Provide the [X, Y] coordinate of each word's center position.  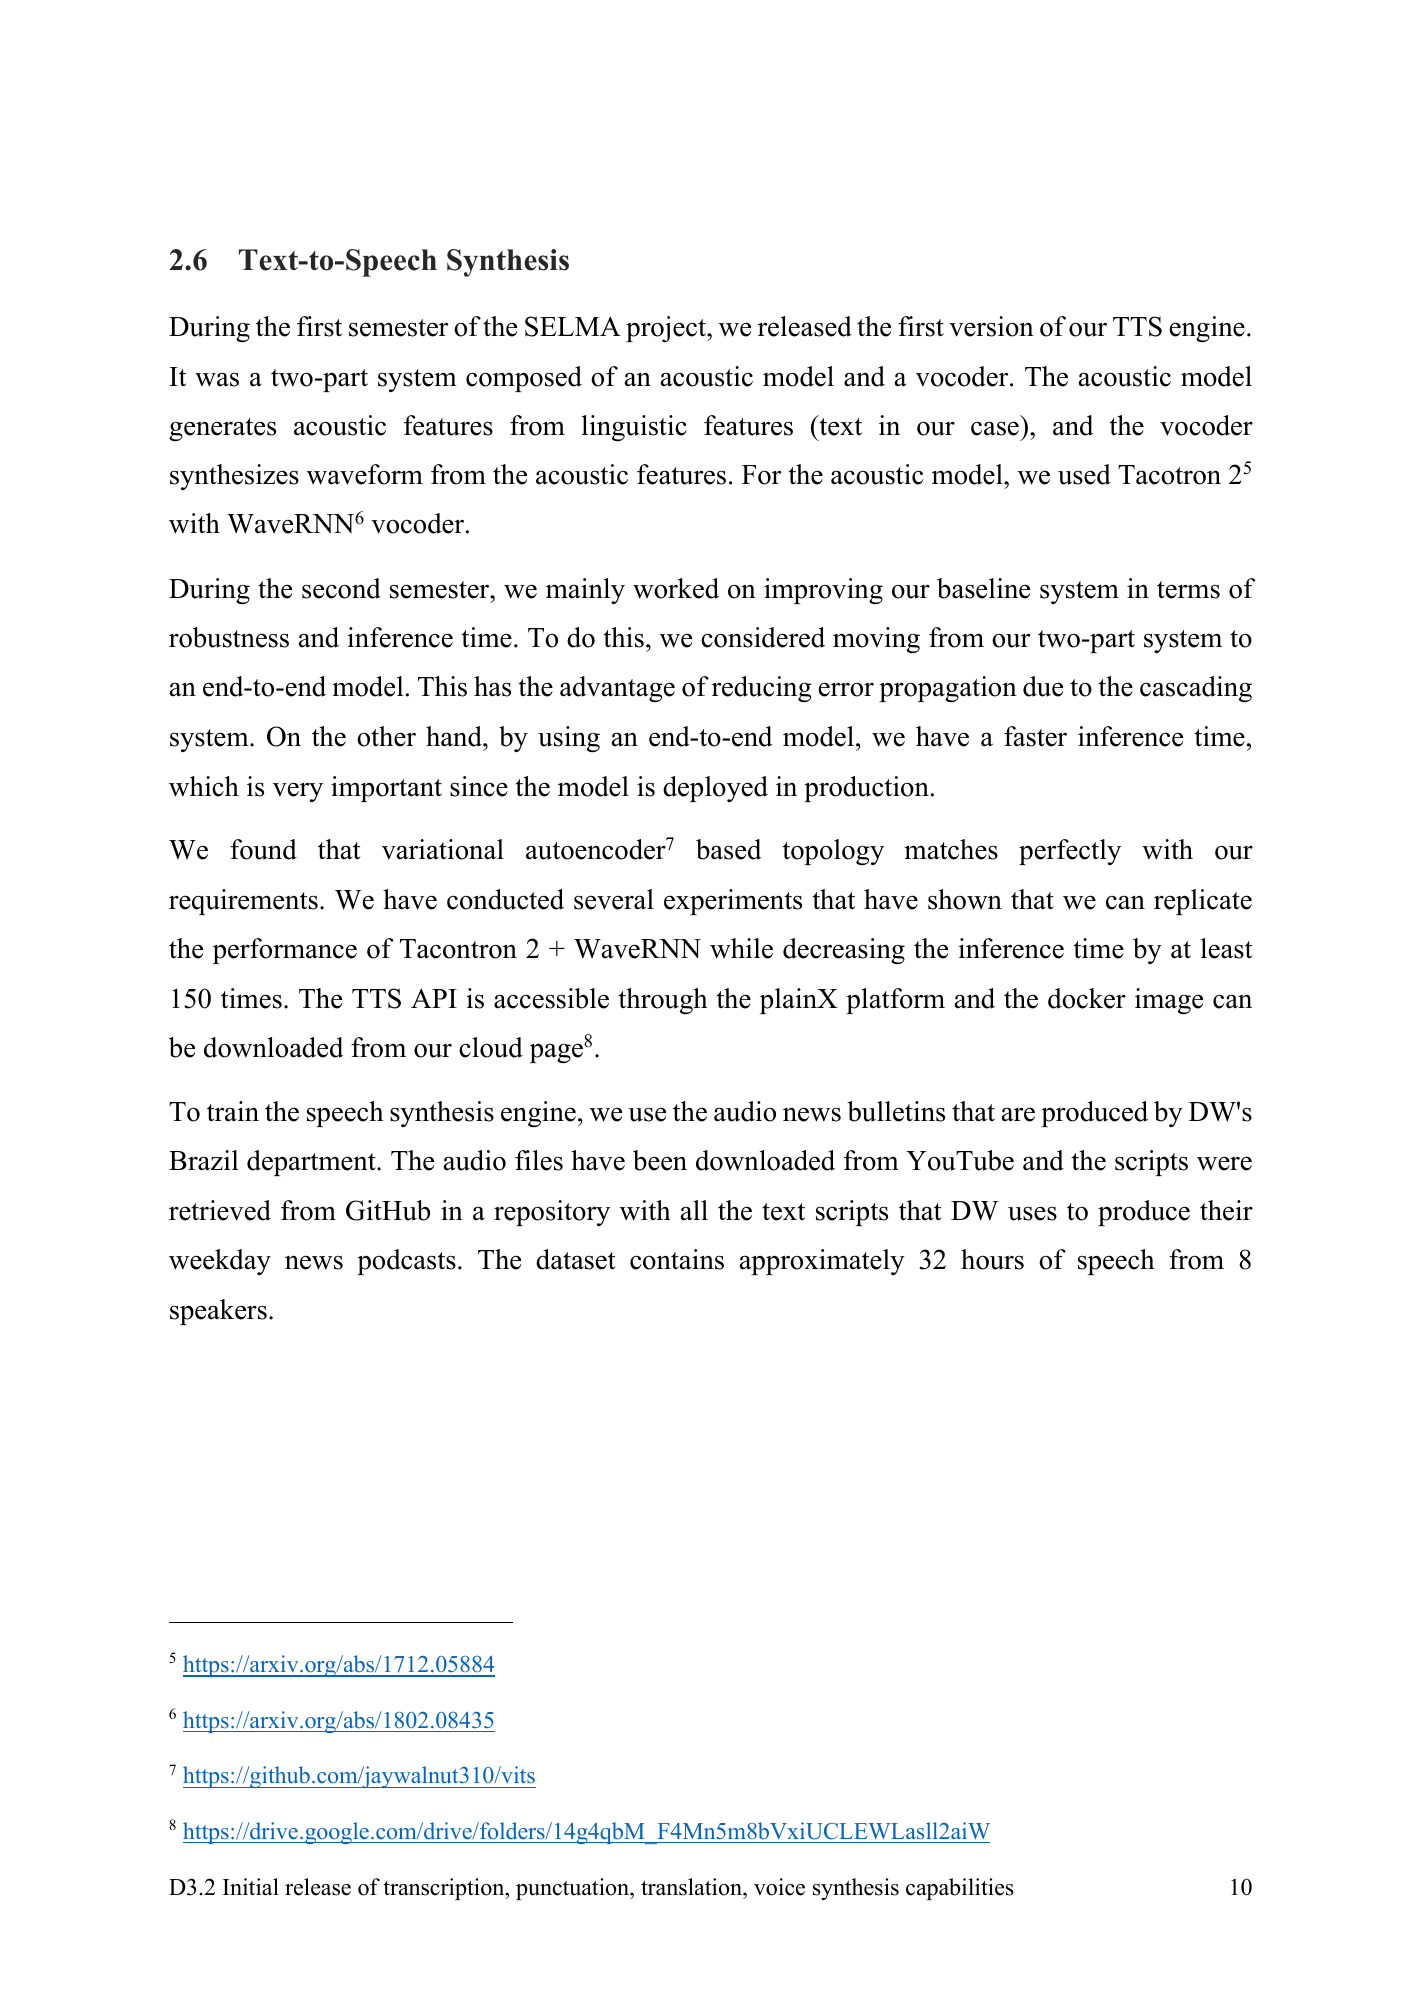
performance [285, 951]
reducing [762, 689]
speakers [218, 1312]
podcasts [406, 1262]
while [741, 948]
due [1043, 686]
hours [992, 1259]
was [217, 380]
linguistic [634, 428]
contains [677, 1259]
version [991, 326]
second [341, 588]
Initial [251, 1886]
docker [1087, 998]
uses [1032, 1213]
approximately [822, 1262]
